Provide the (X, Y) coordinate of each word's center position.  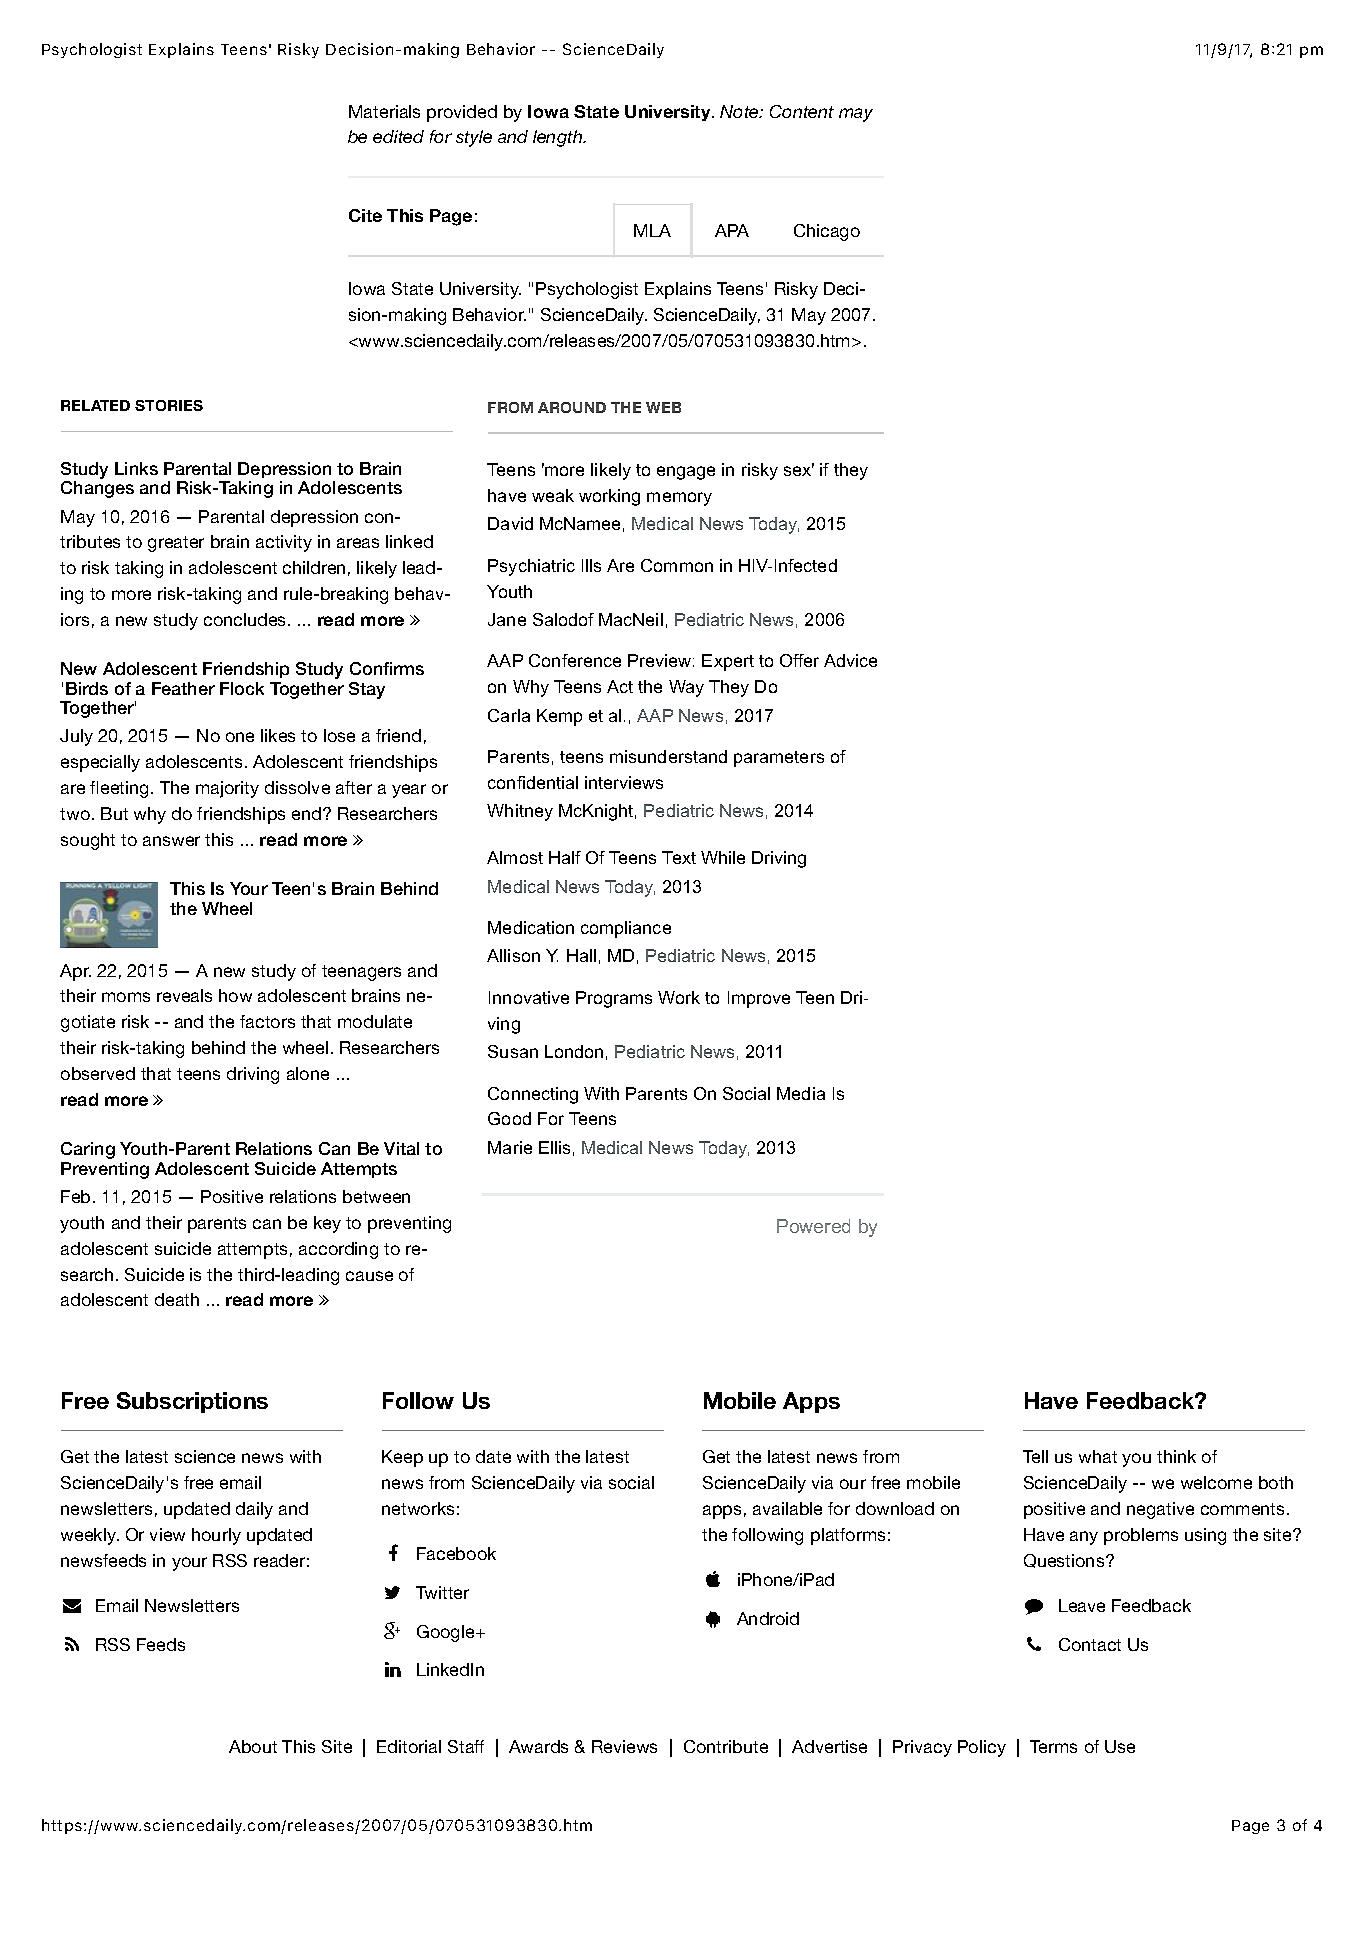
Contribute (726, 1746)
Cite (365, 215)
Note (740, 111)
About (253, 1746)
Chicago (827, 232)
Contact (1090, 1644)
